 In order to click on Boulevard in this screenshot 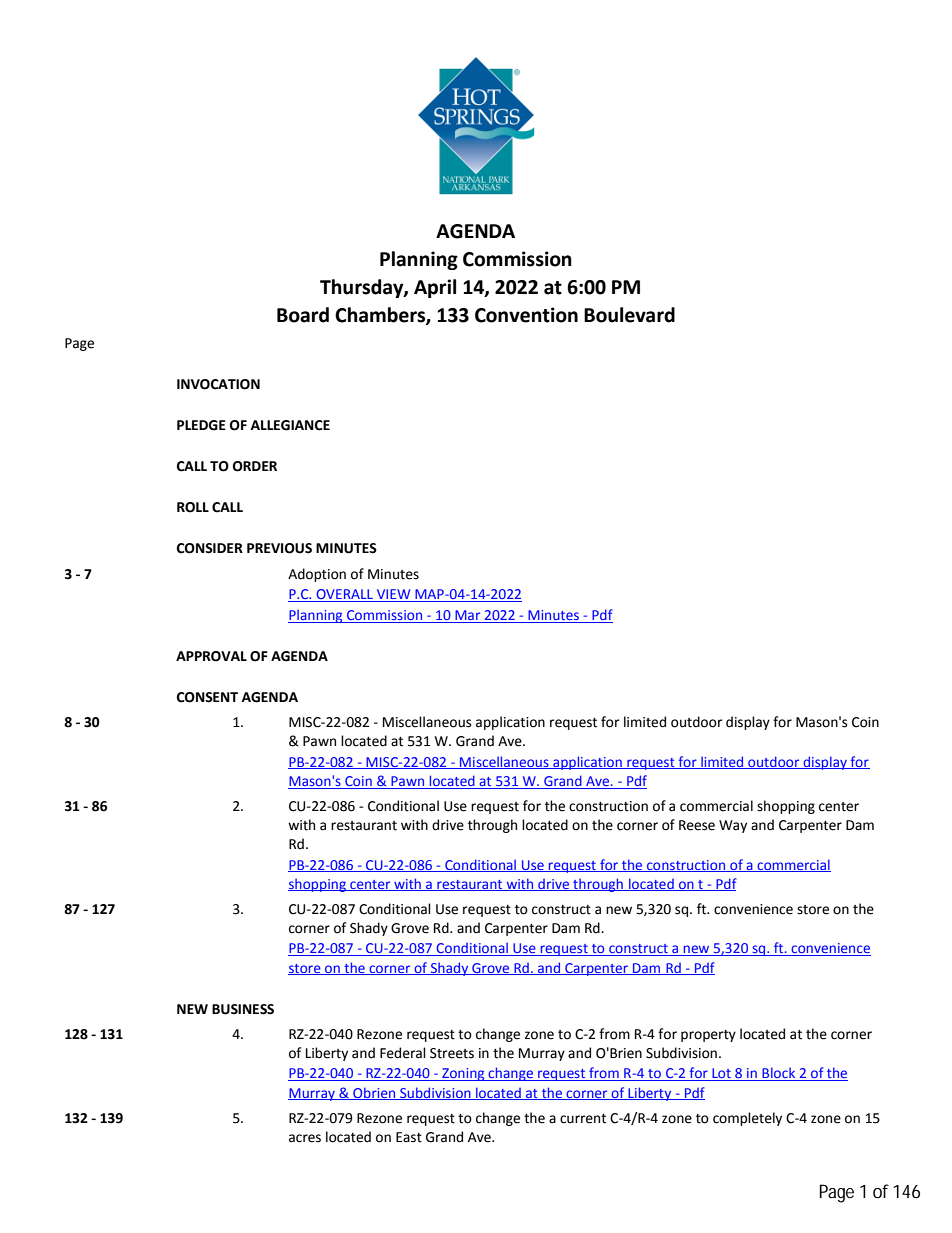, I will do `click(629, 315)`.
